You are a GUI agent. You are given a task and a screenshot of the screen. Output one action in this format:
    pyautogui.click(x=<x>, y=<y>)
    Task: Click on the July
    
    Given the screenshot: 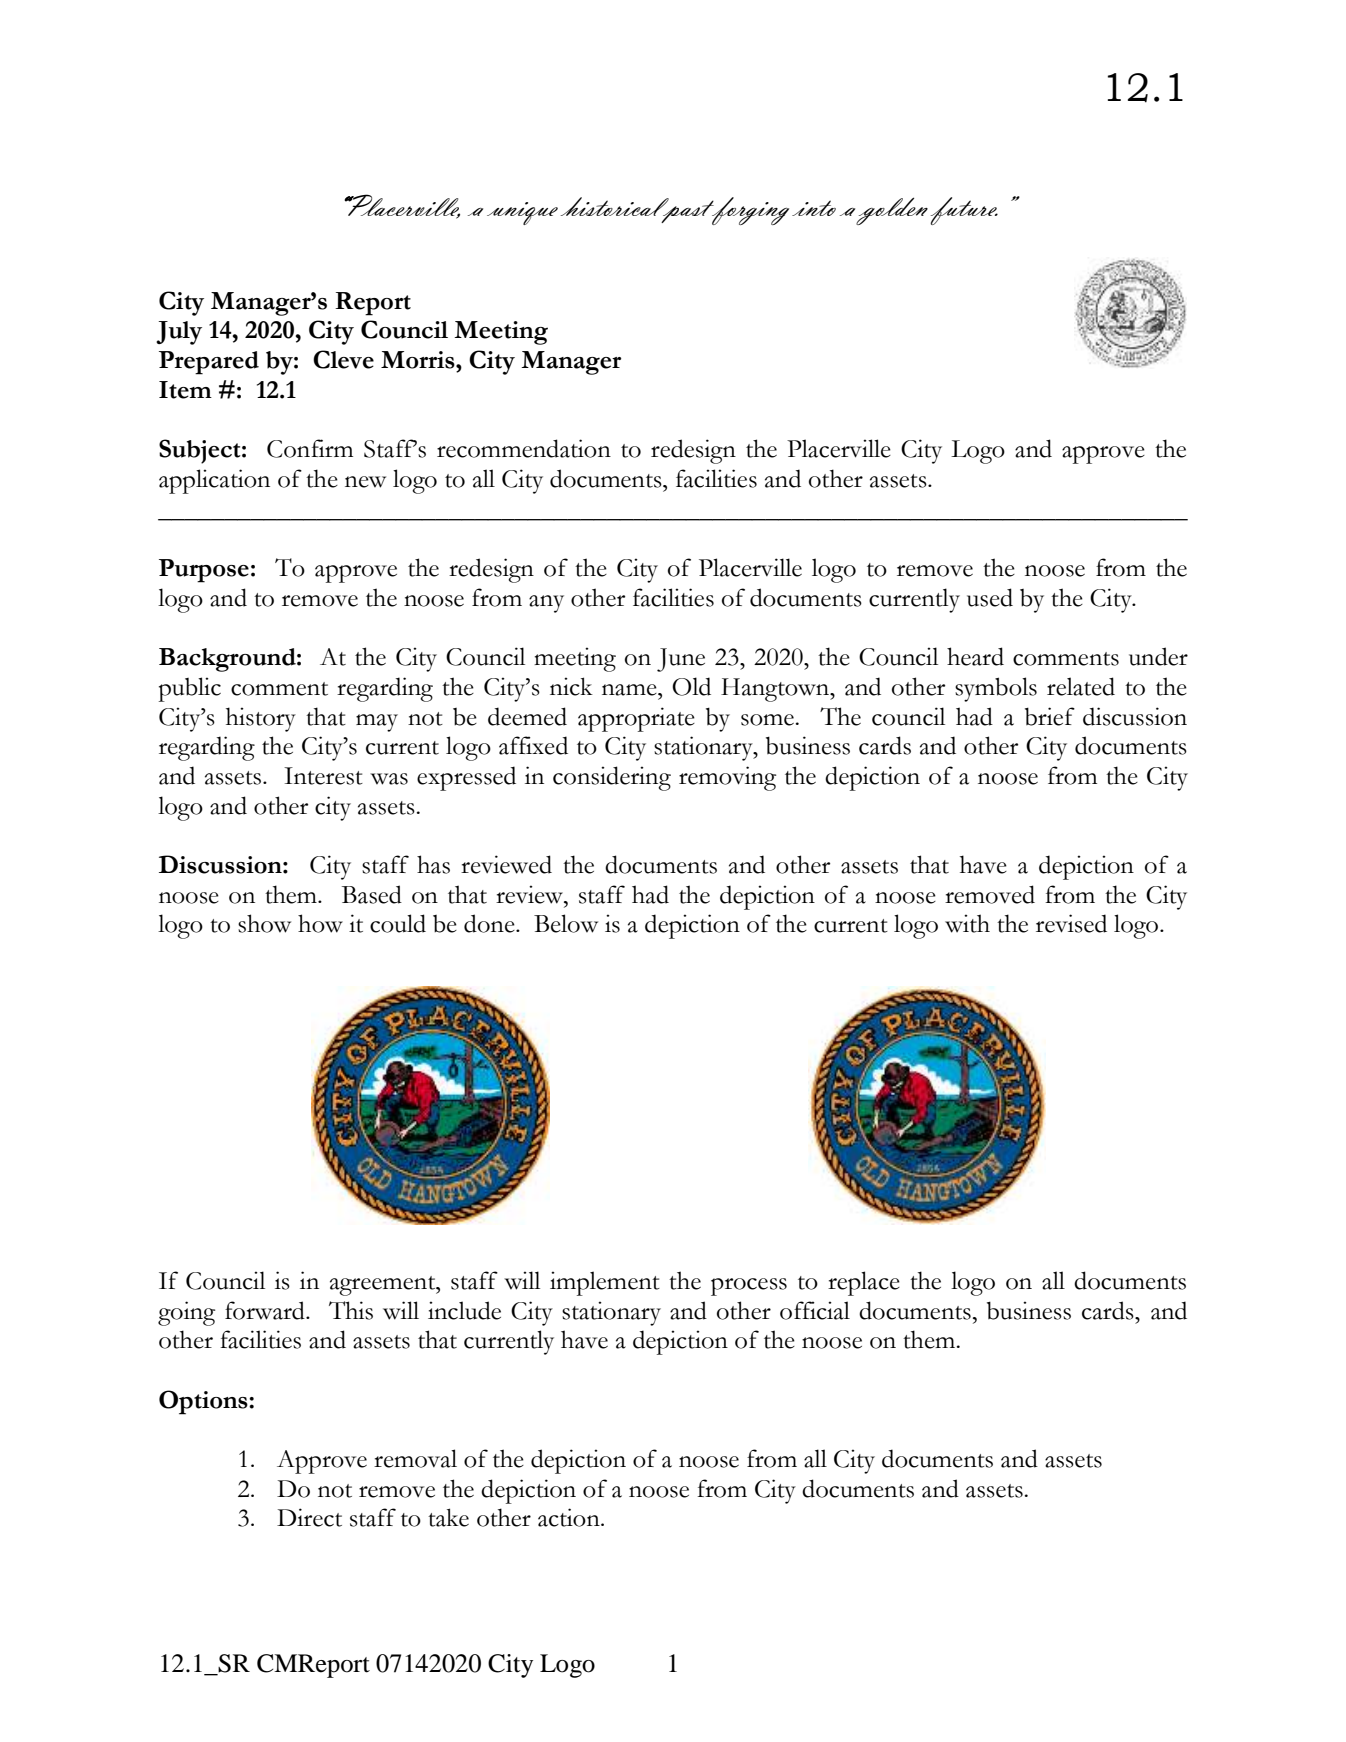 What is the action you would take?
    pyautogui.click(x=179, y=333)
